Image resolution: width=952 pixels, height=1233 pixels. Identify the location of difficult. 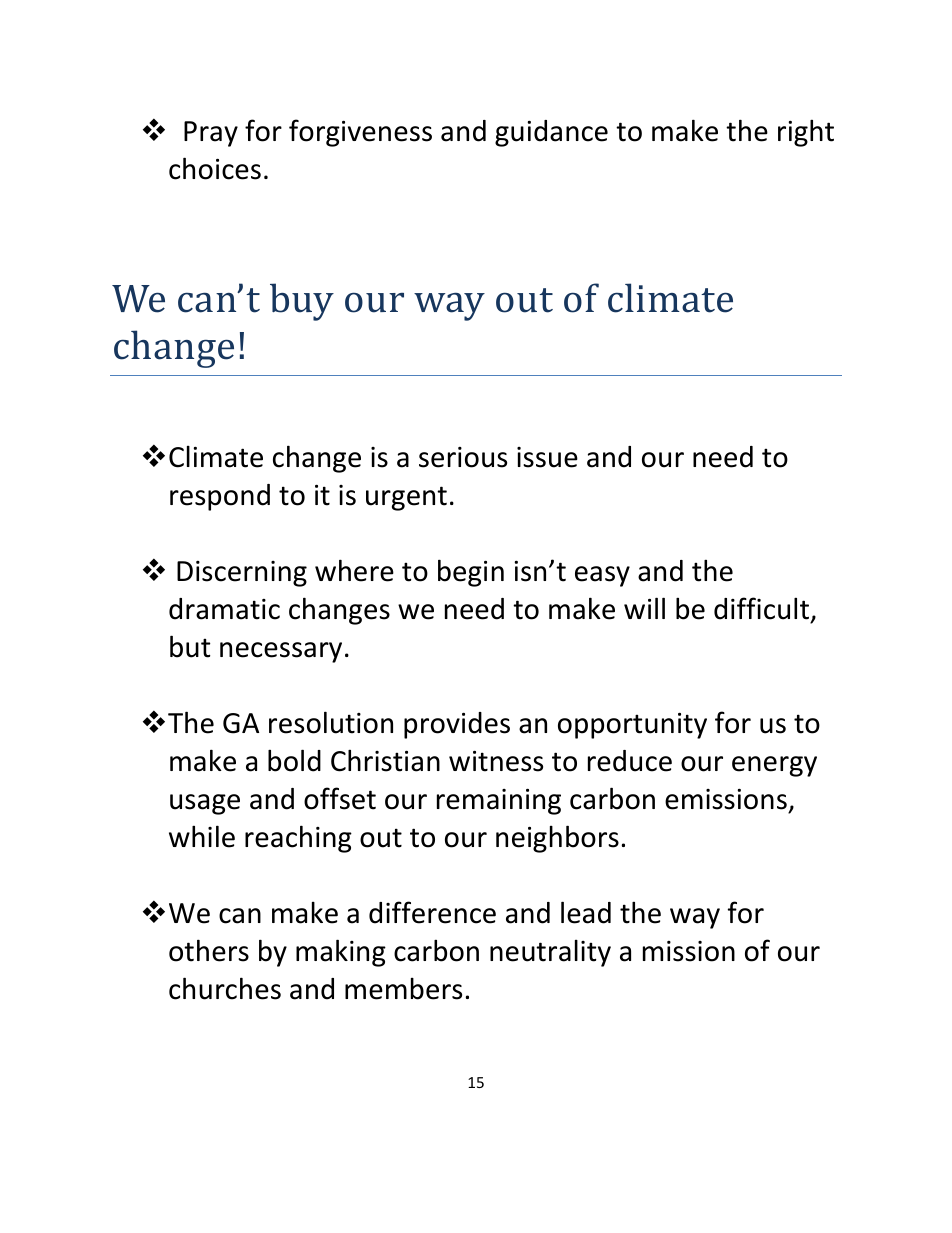
(761, 608).
